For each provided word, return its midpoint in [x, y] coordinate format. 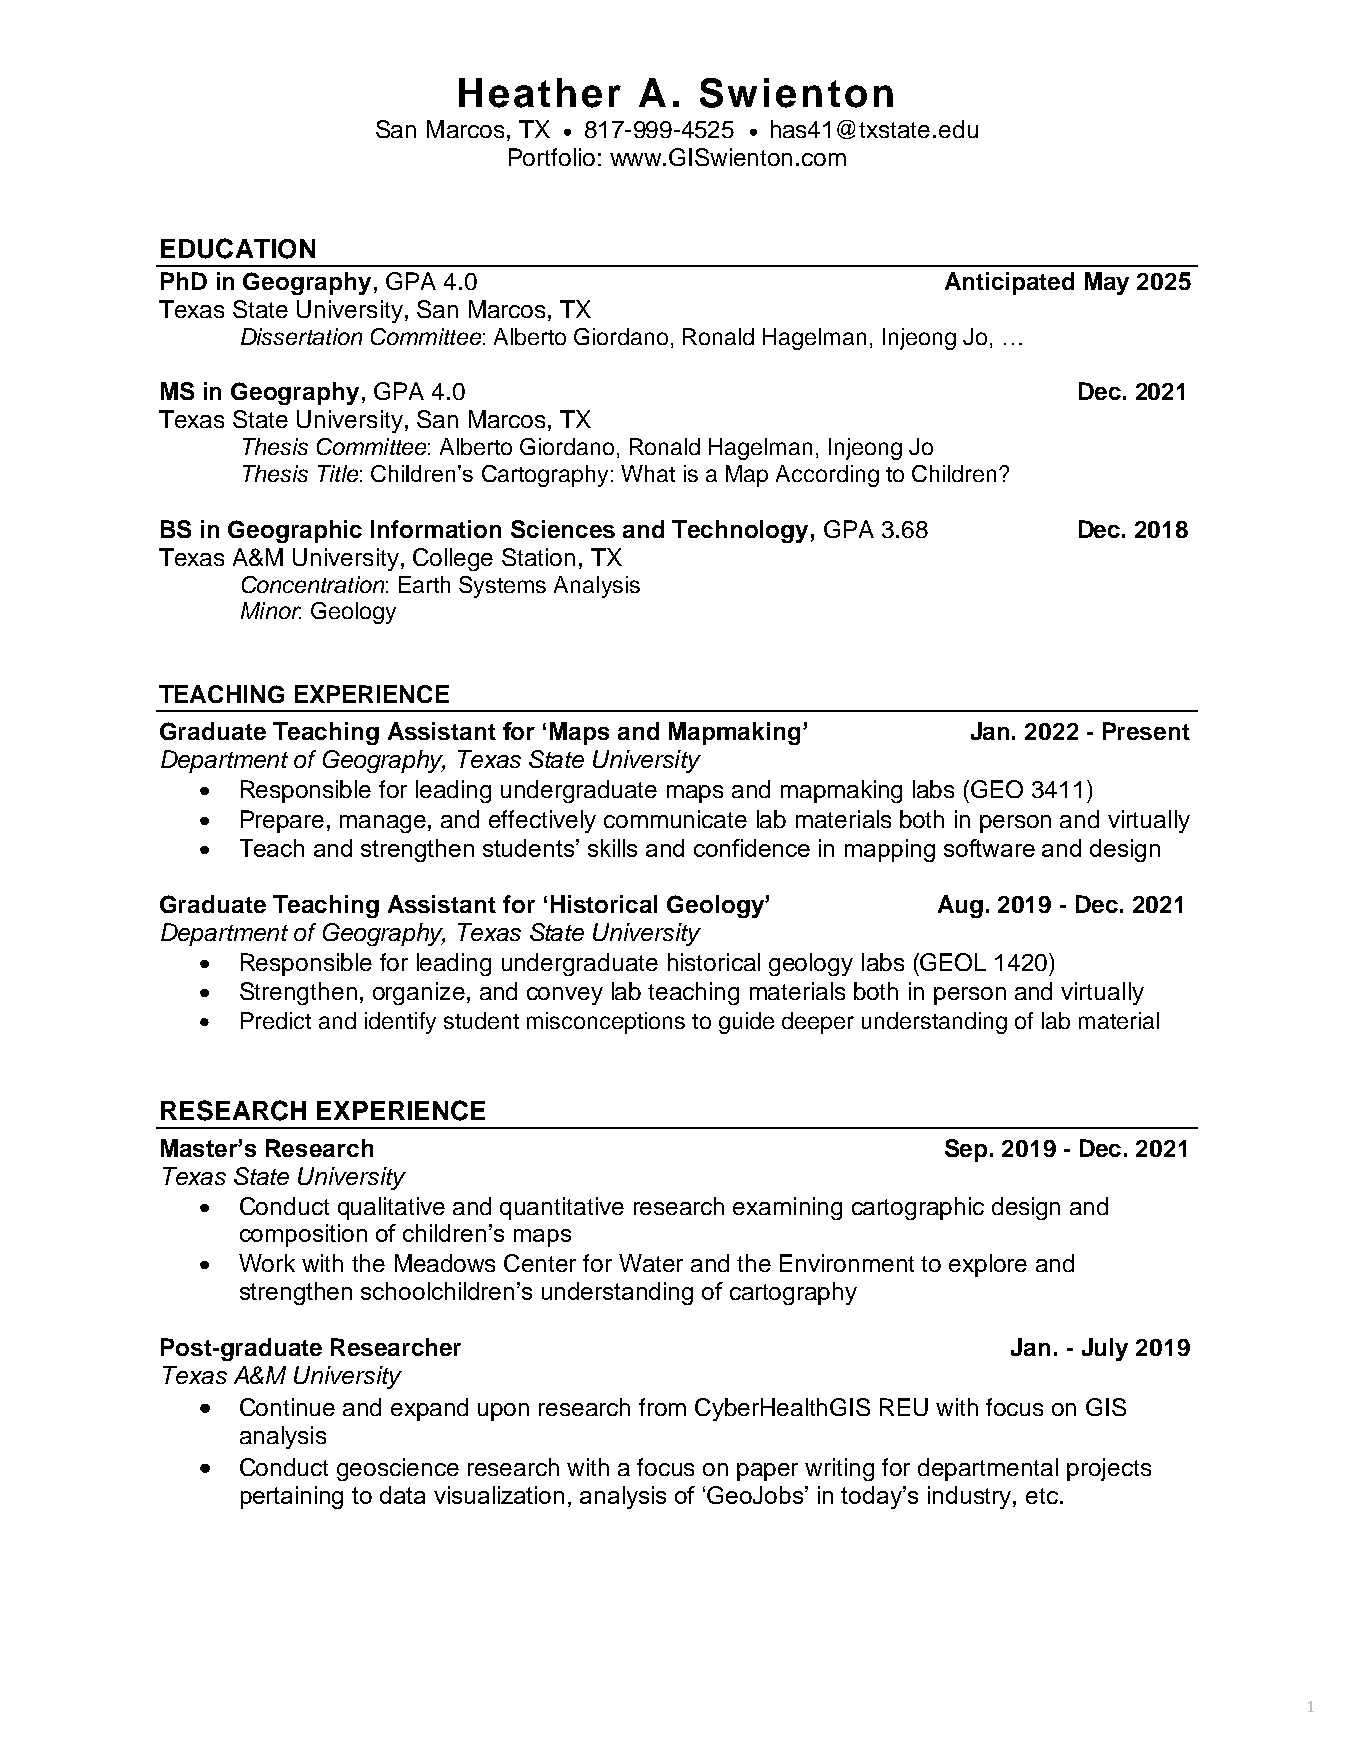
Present [1146, 731]
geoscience [398, 1469]
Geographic [295, 531]
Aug [960, 906]
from [662, 1407]
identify [400, 1023]
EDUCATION [238, 248]
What [648, 473]
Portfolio [552, 157]
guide [746, 1023]
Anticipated [1009, 283]
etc [1042, 1496]
